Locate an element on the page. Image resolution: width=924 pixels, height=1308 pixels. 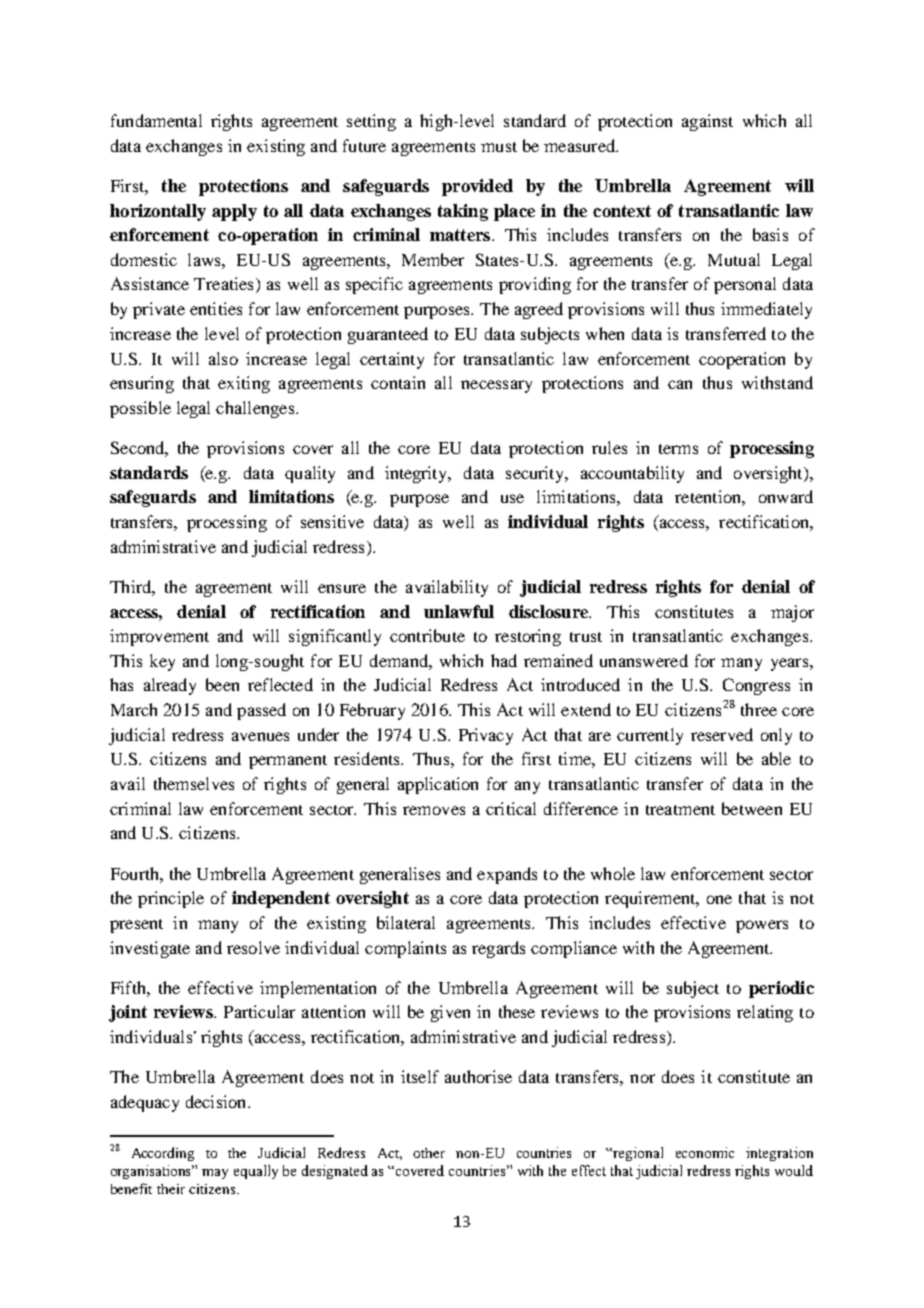
fundamental is located at coordinates (156, 120).
